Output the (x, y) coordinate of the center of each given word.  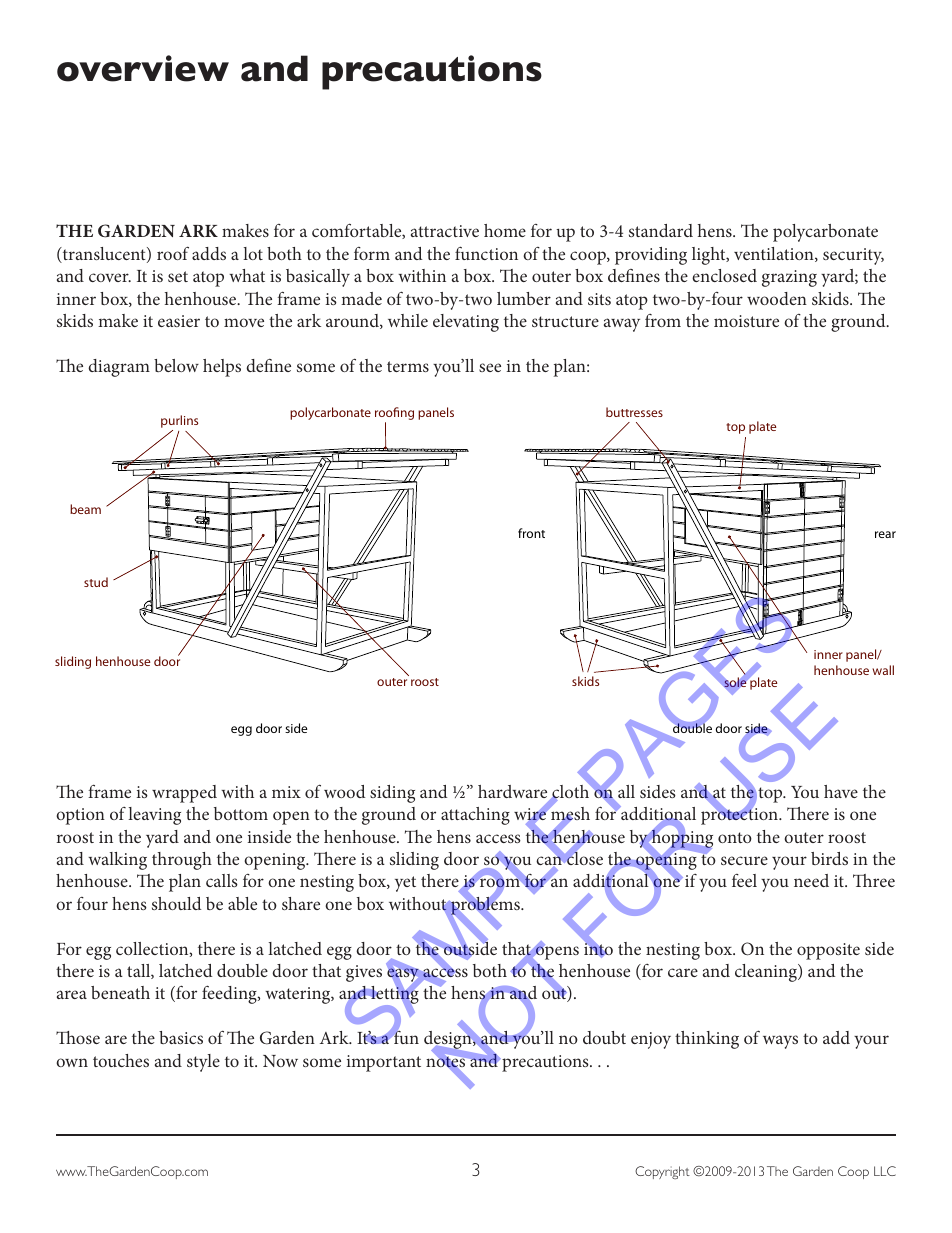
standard (661, 230)
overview (143, 68)
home (505, 230)
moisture (746, 321)
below (176, 365)
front (531, 533)
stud (96, 582)
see (490, 367)
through (182, 861)
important (384, 1063)
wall (883, 670)
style (203, 1063)
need (811, 880)
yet (405, 884)
